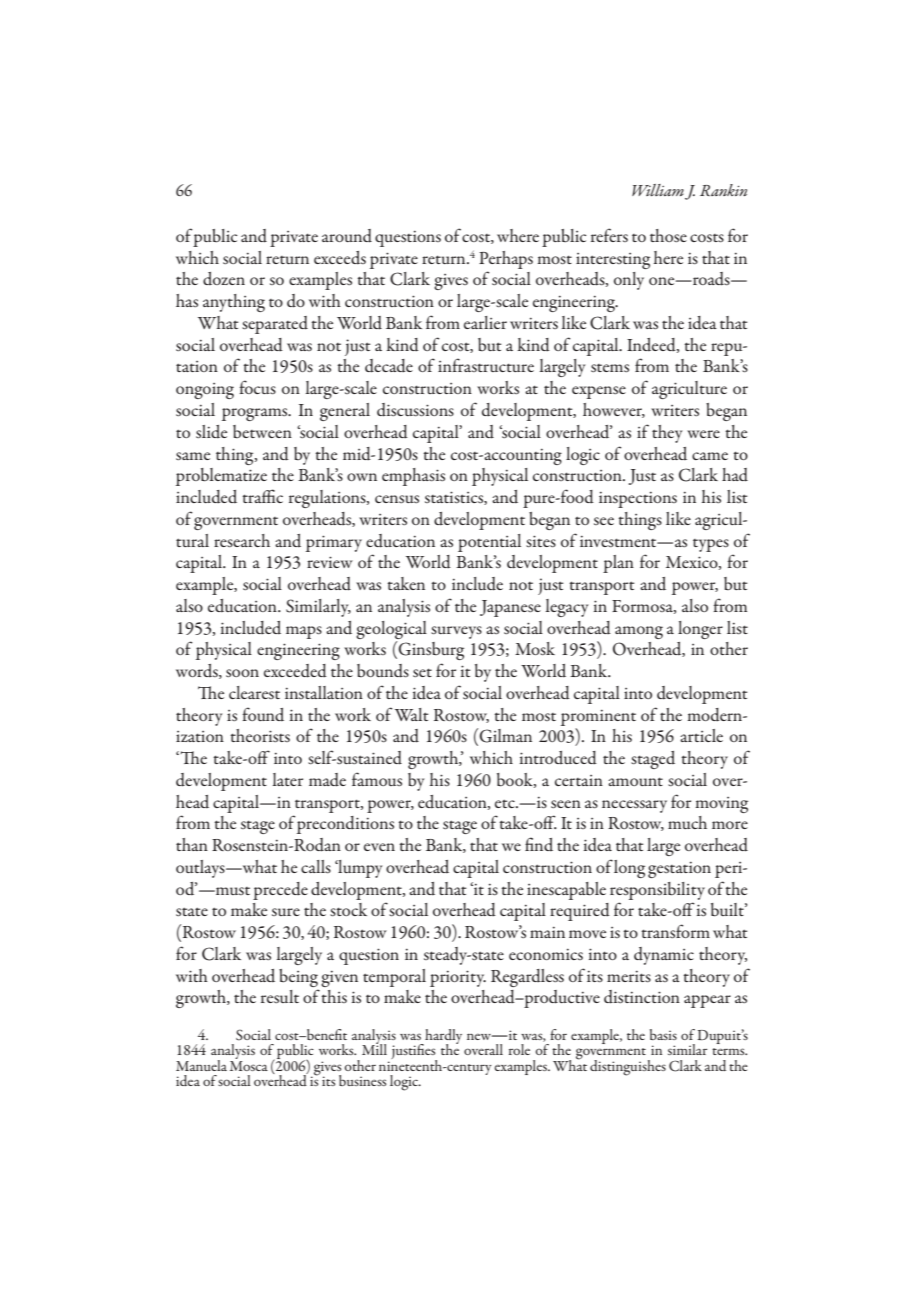 The width and height of the image is (924, 1308). Describe the element at coordinates (506, 260) in the image. I see `Perhaps` at that location.
